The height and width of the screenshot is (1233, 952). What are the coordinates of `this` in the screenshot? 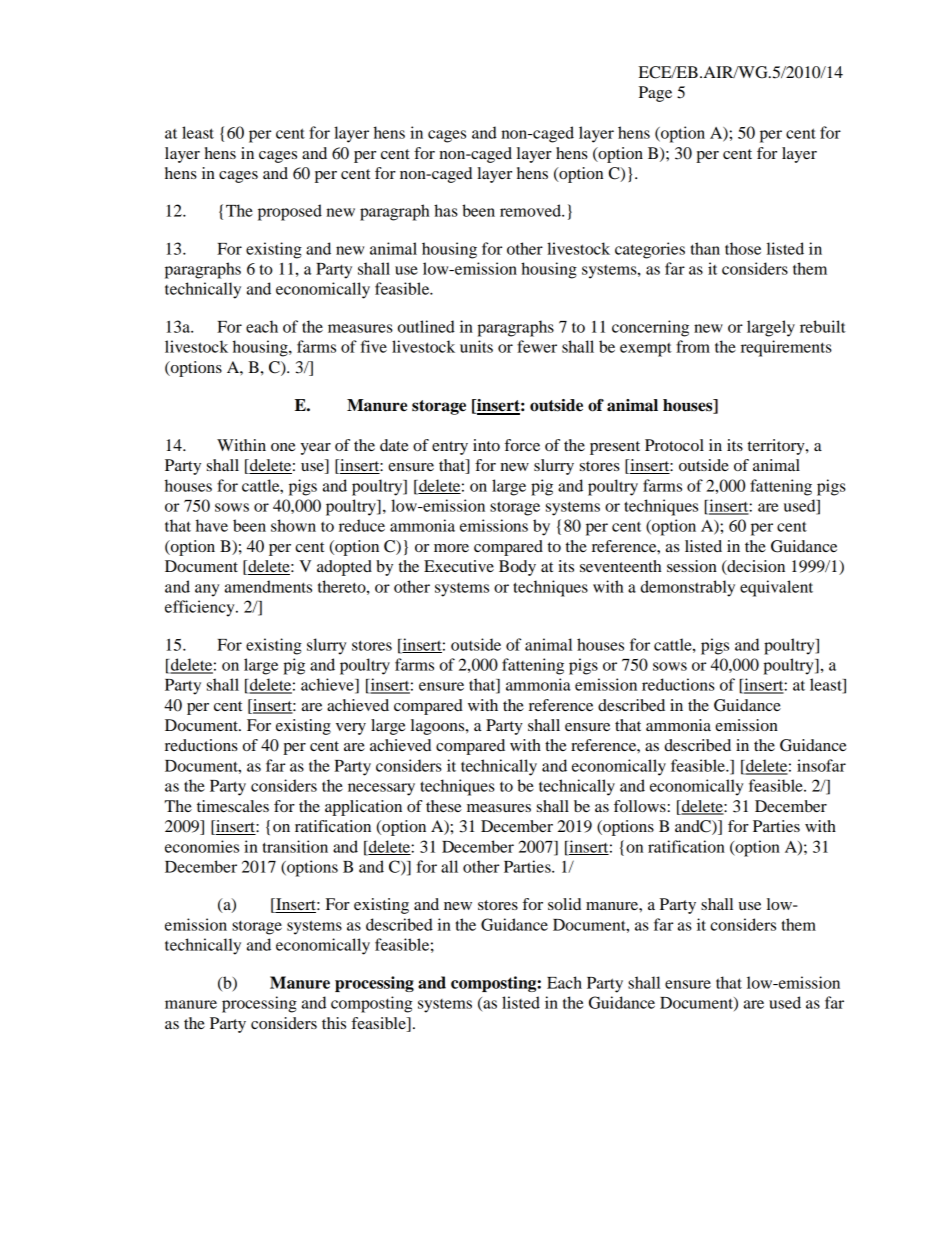 It's located at (334, 1023).
